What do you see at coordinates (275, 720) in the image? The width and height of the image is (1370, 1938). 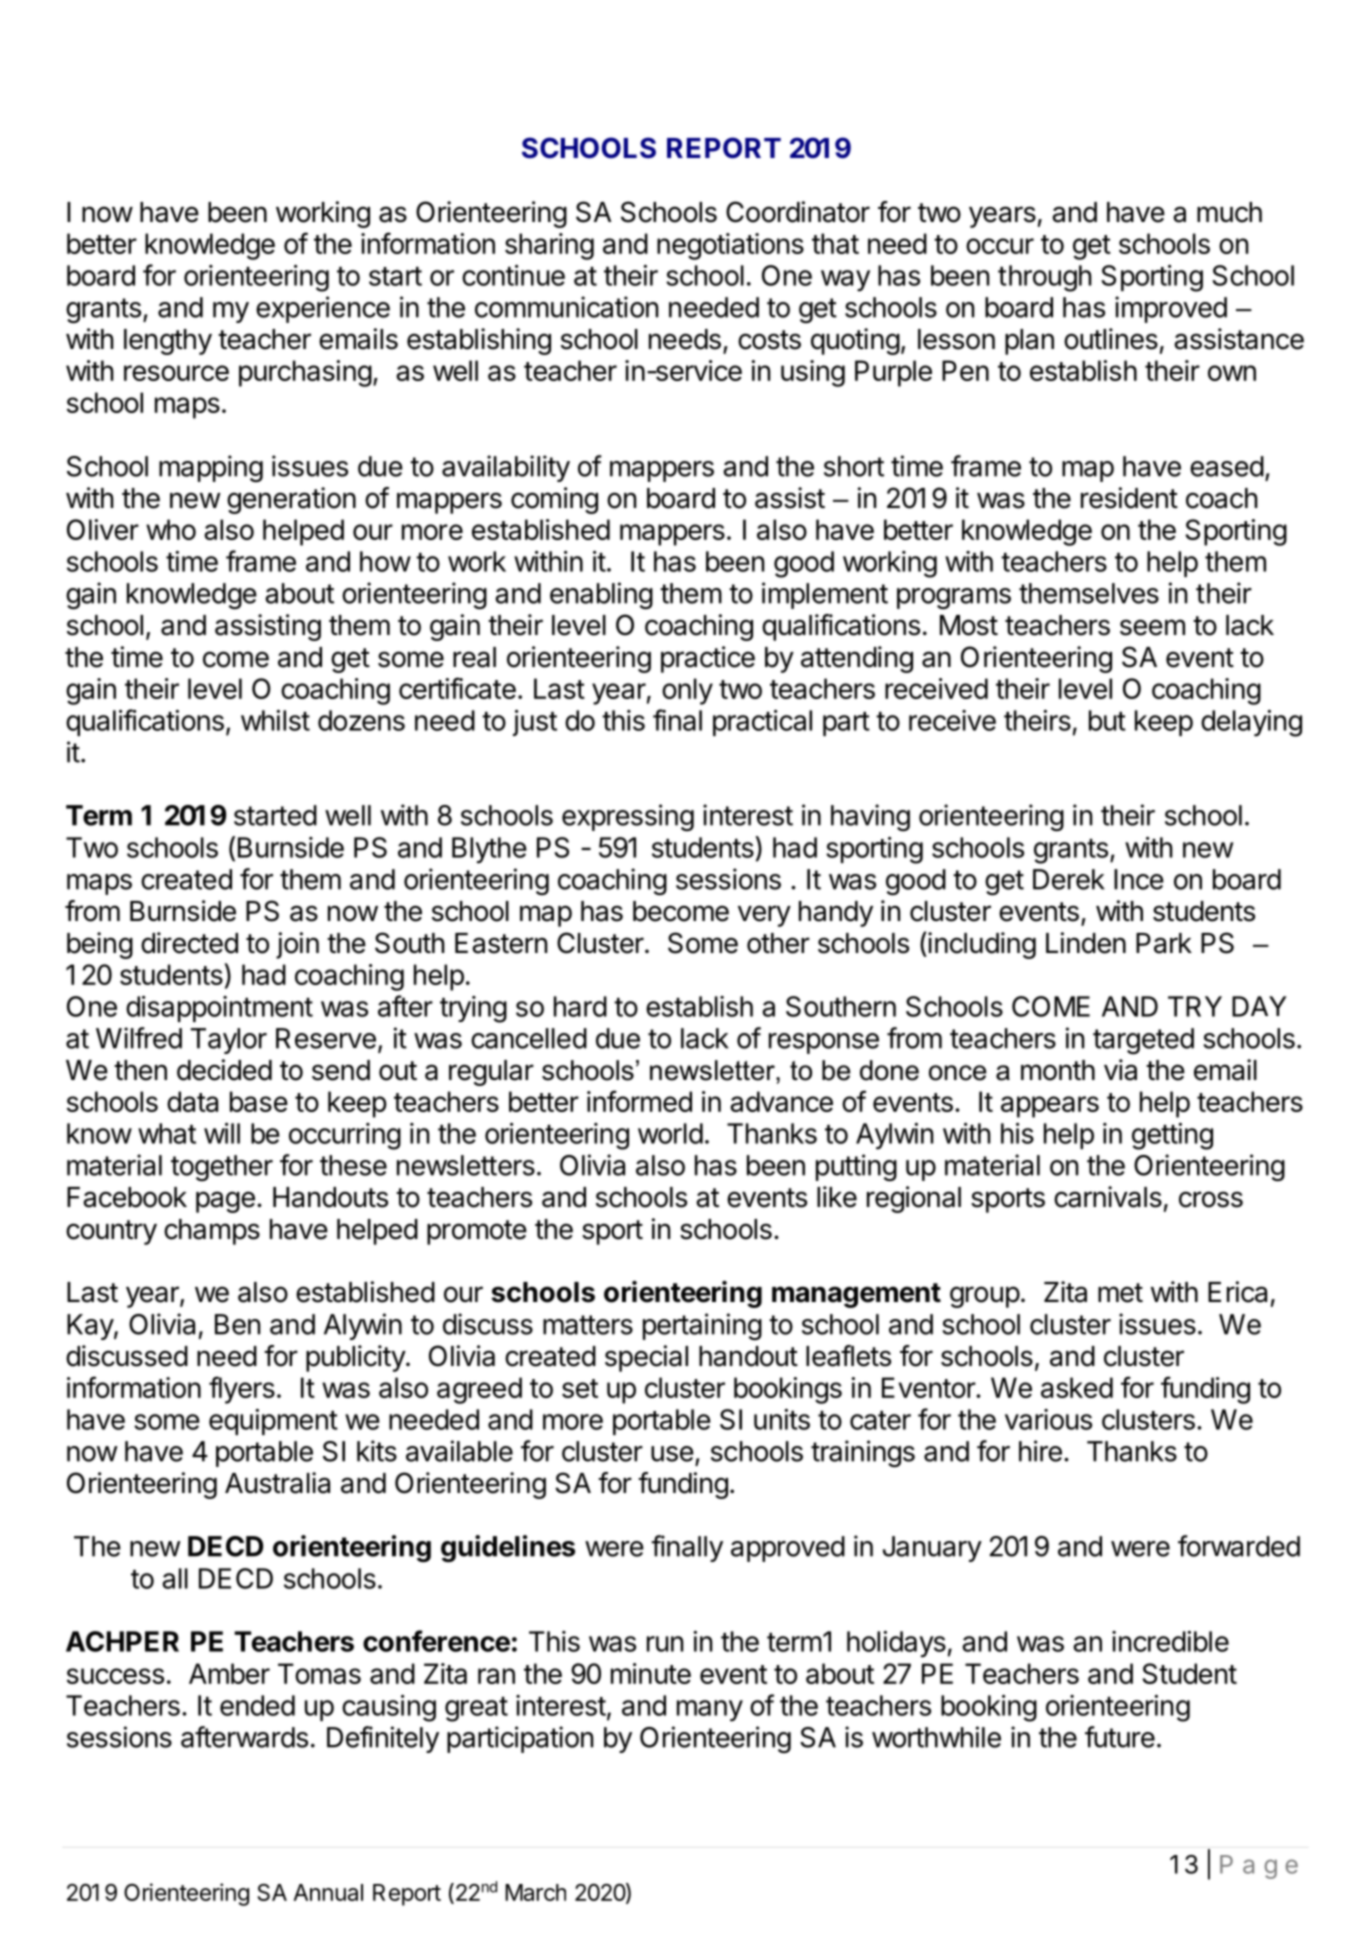 I see `whilst` at bounding box center [275, 720].
